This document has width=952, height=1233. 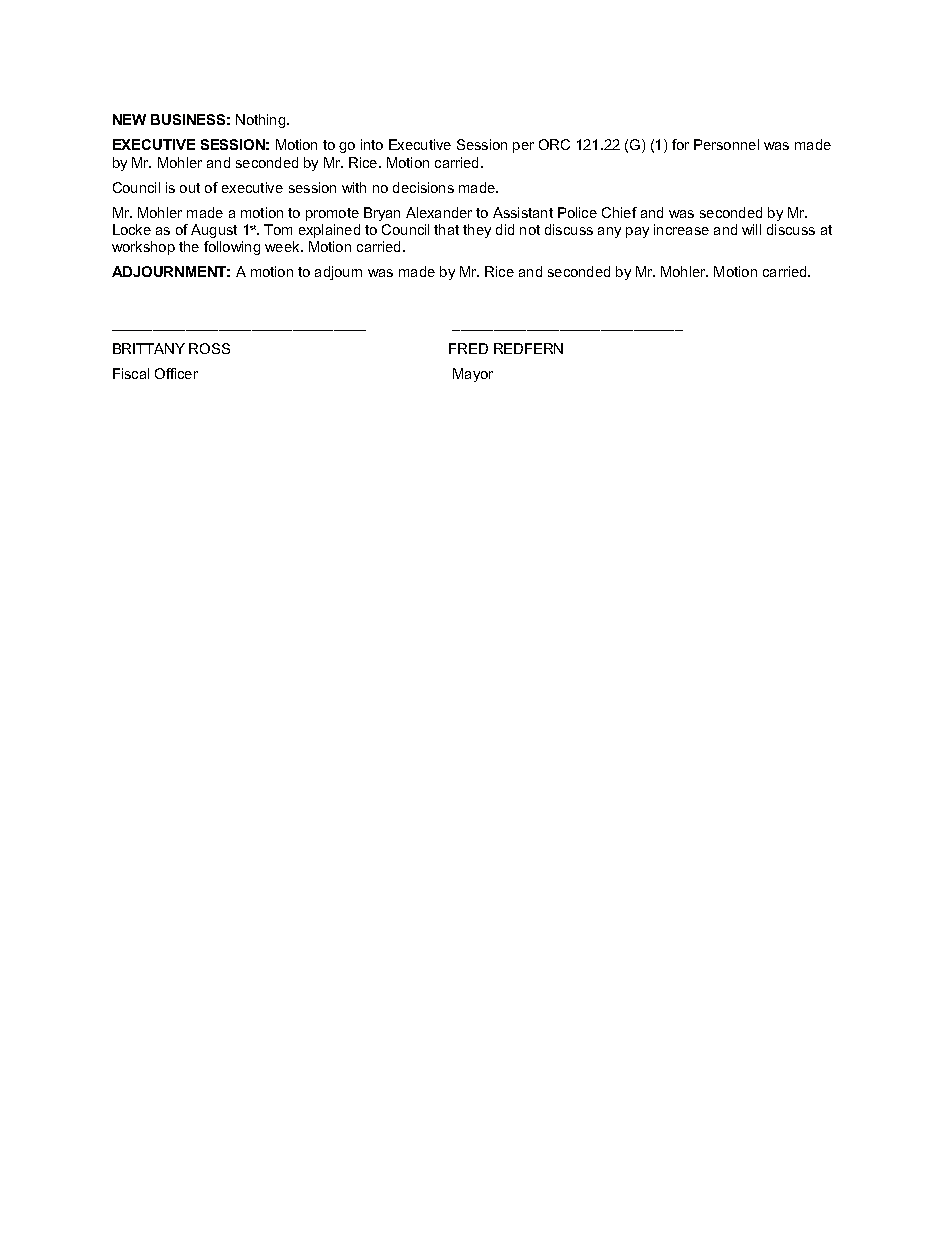 What do you see at coordinates (446, 229) in the document?
I see `that` at bounding box center [446, 229].
